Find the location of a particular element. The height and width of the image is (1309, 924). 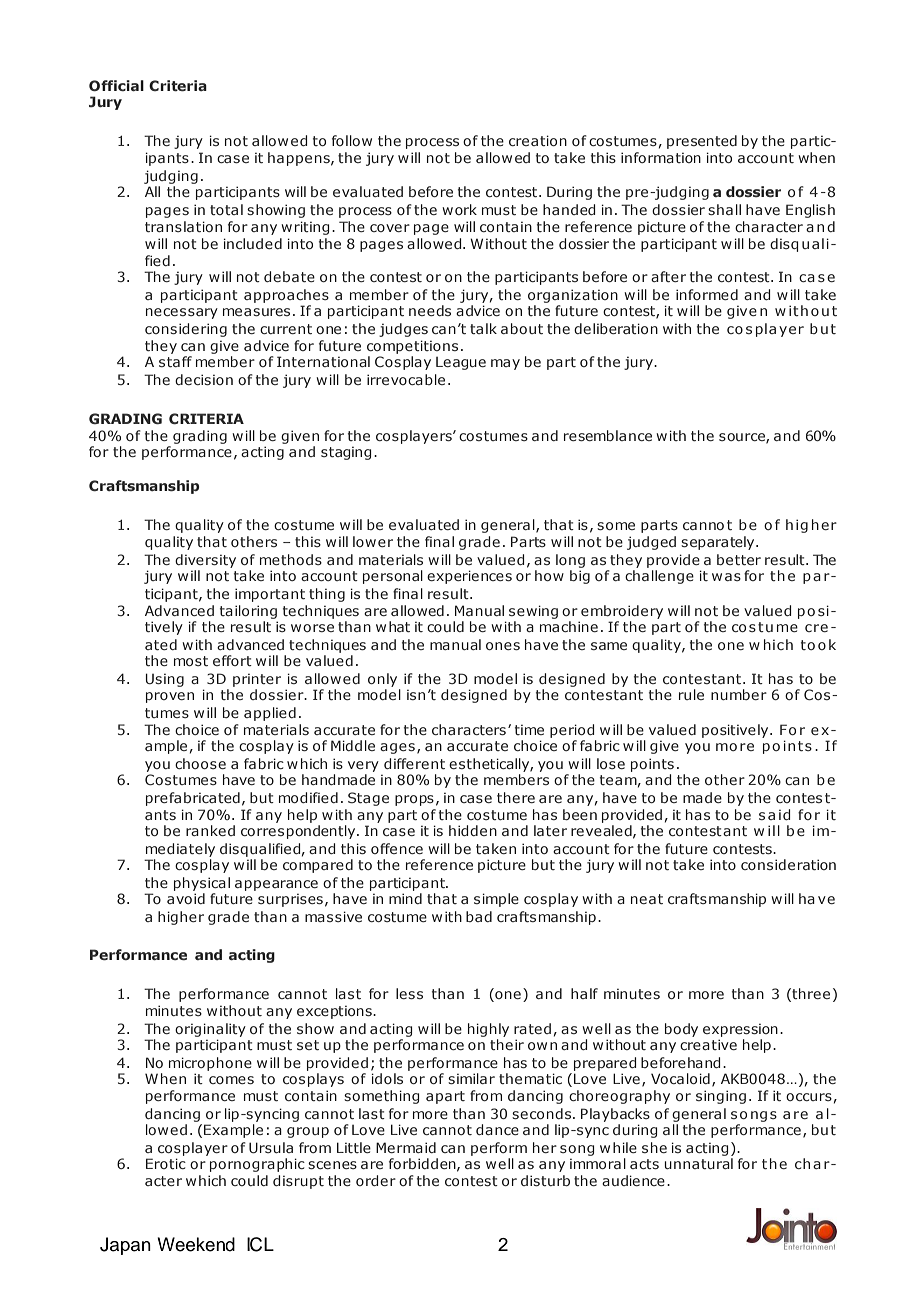

Weekend is located at coordinates (196, 1244).
